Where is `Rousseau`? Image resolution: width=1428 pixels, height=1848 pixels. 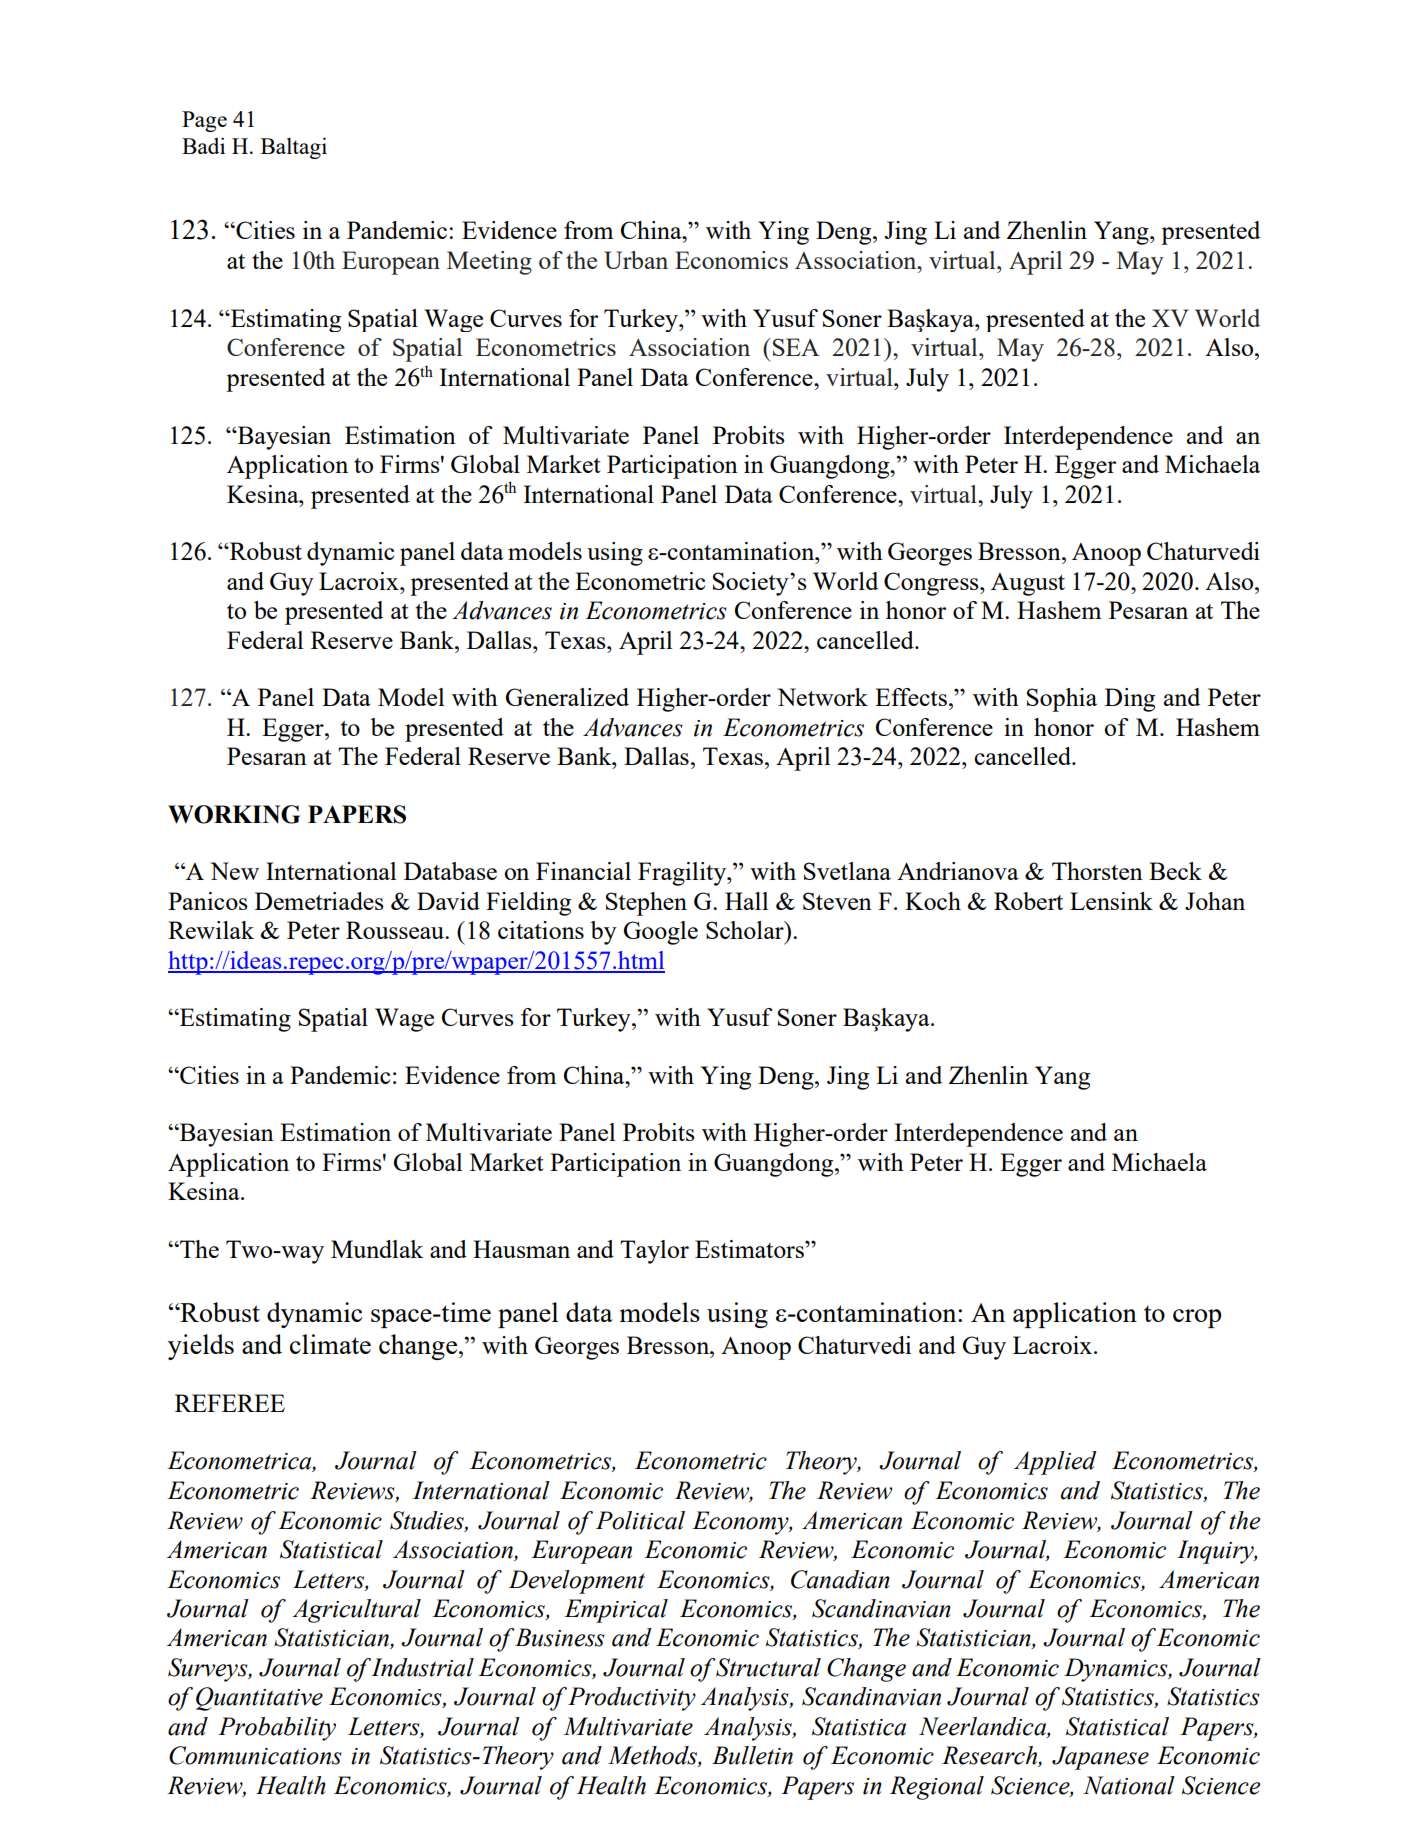
Rousseau is located at coordinates (396, 930).
